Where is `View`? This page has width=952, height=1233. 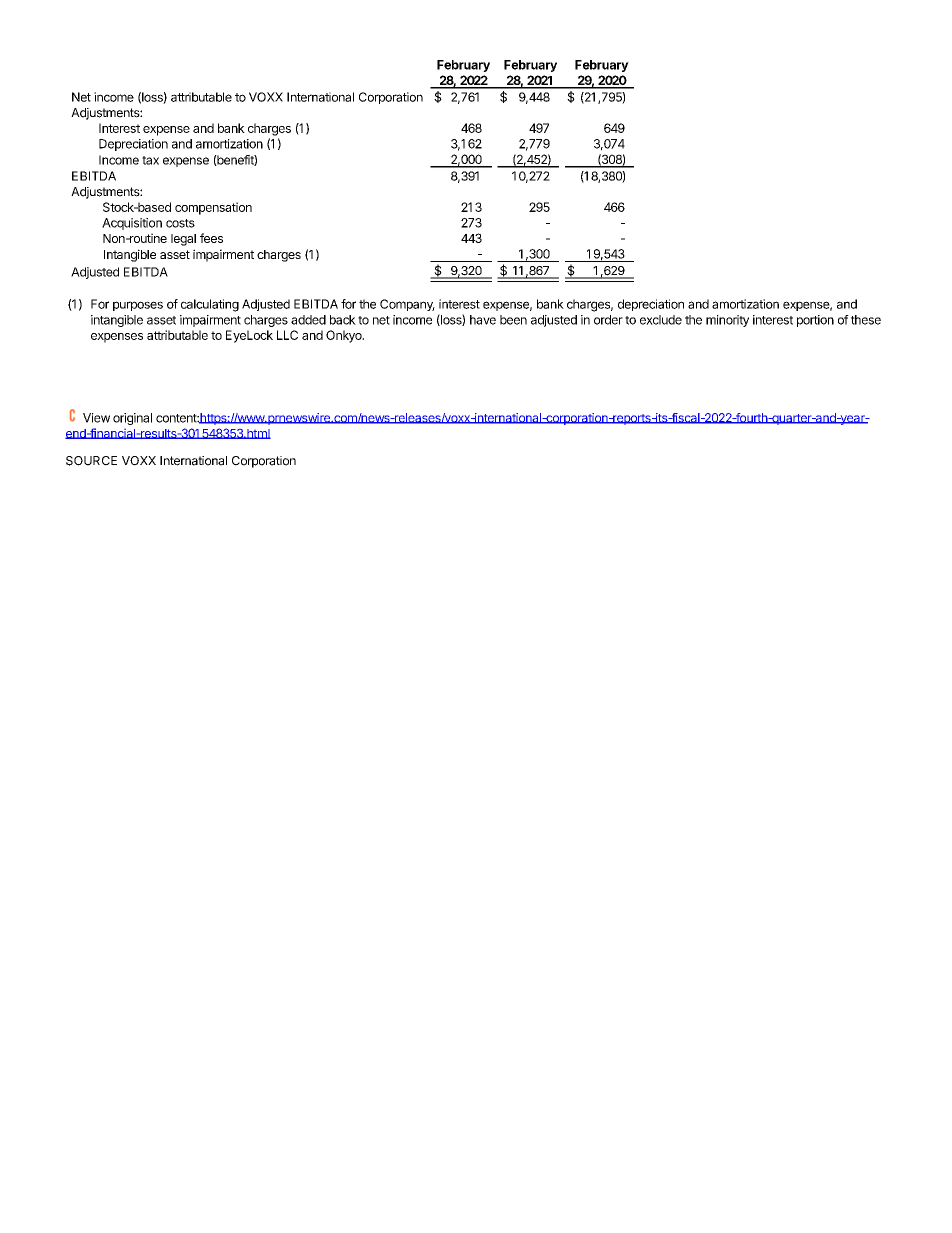
View is located at coordinates (96, 418).
